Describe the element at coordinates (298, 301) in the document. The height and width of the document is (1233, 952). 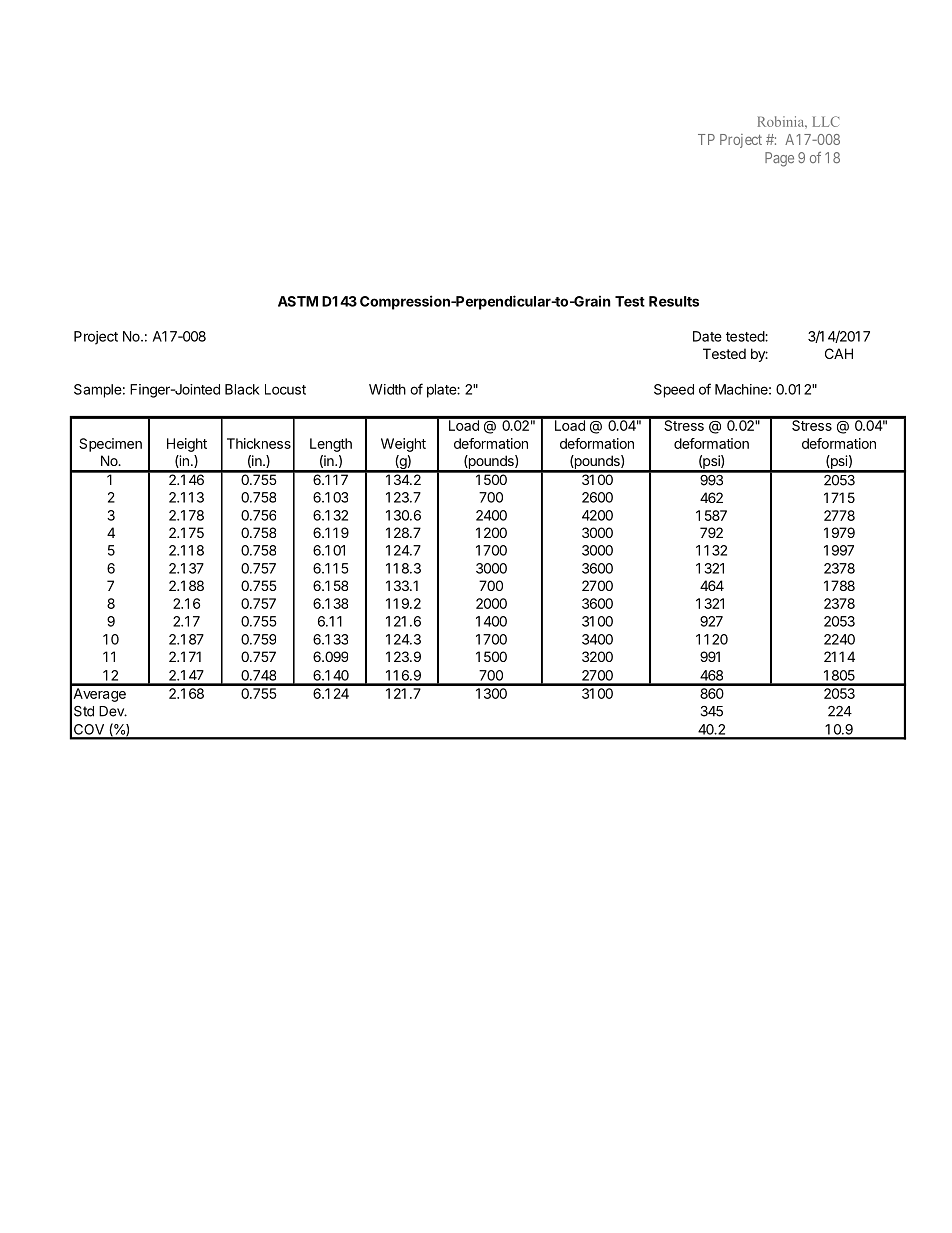
I see `ASTM` at that location.
